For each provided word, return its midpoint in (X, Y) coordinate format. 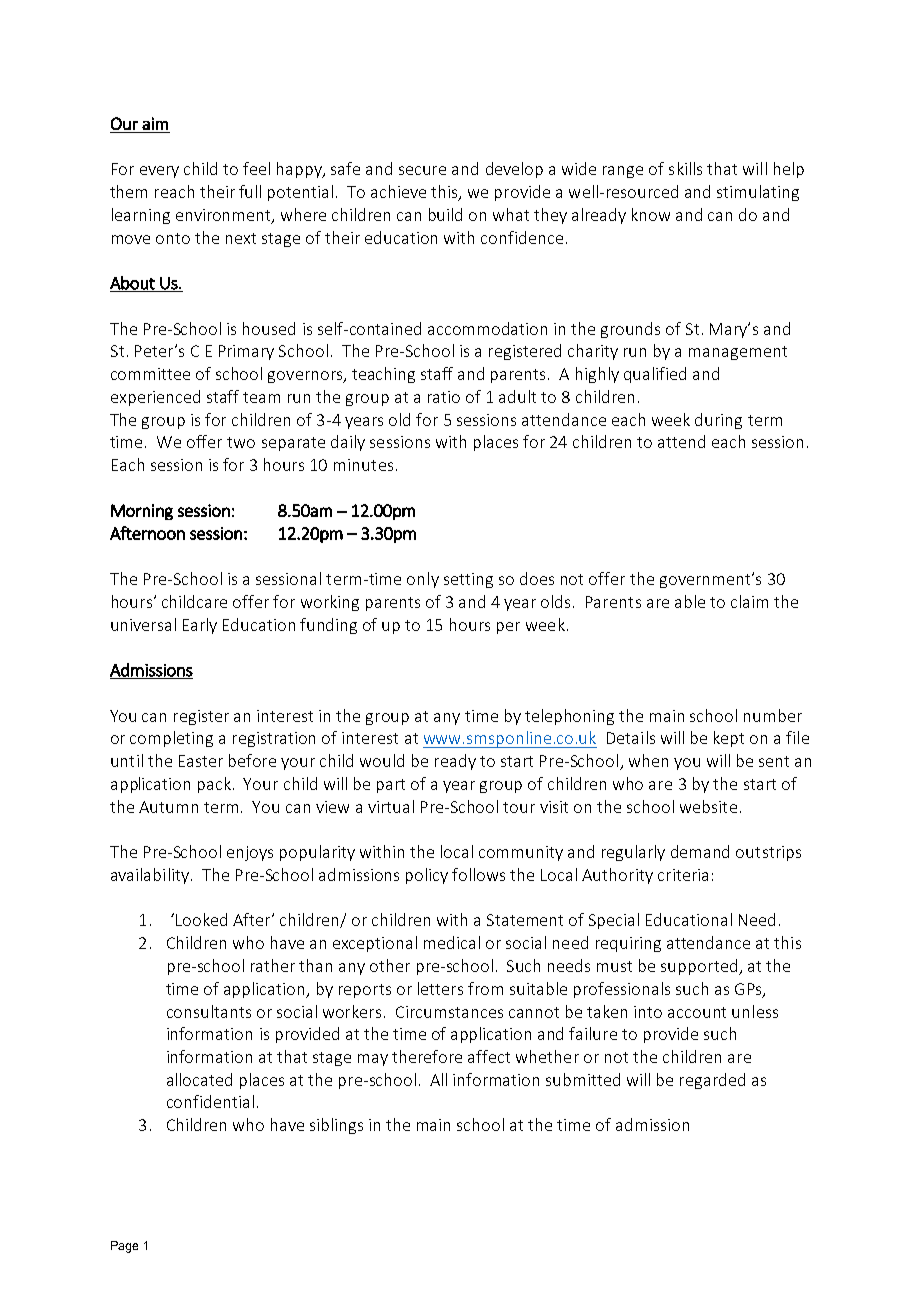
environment (224, 216)
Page (124, 1247)
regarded (712, 1081)
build (445, 214)
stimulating (758, 193)
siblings (336, 1126)
